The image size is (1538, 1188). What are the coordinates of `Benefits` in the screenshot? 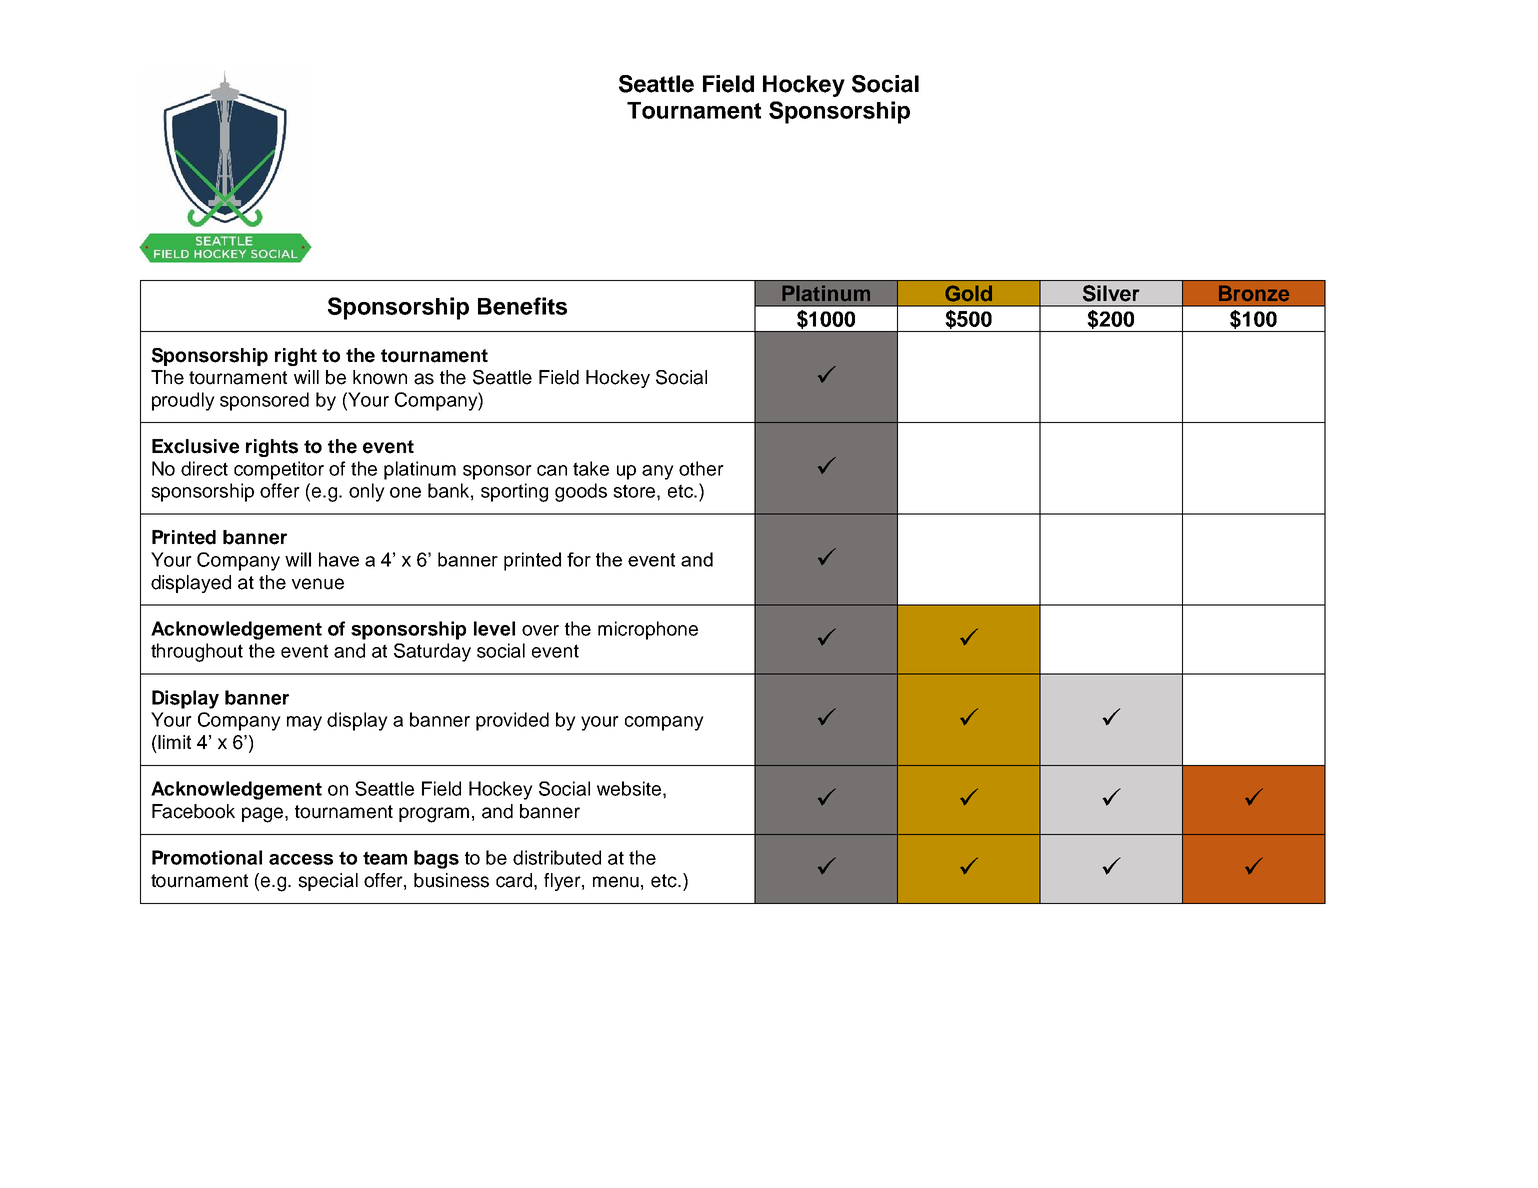 It's located at (522, 306).
